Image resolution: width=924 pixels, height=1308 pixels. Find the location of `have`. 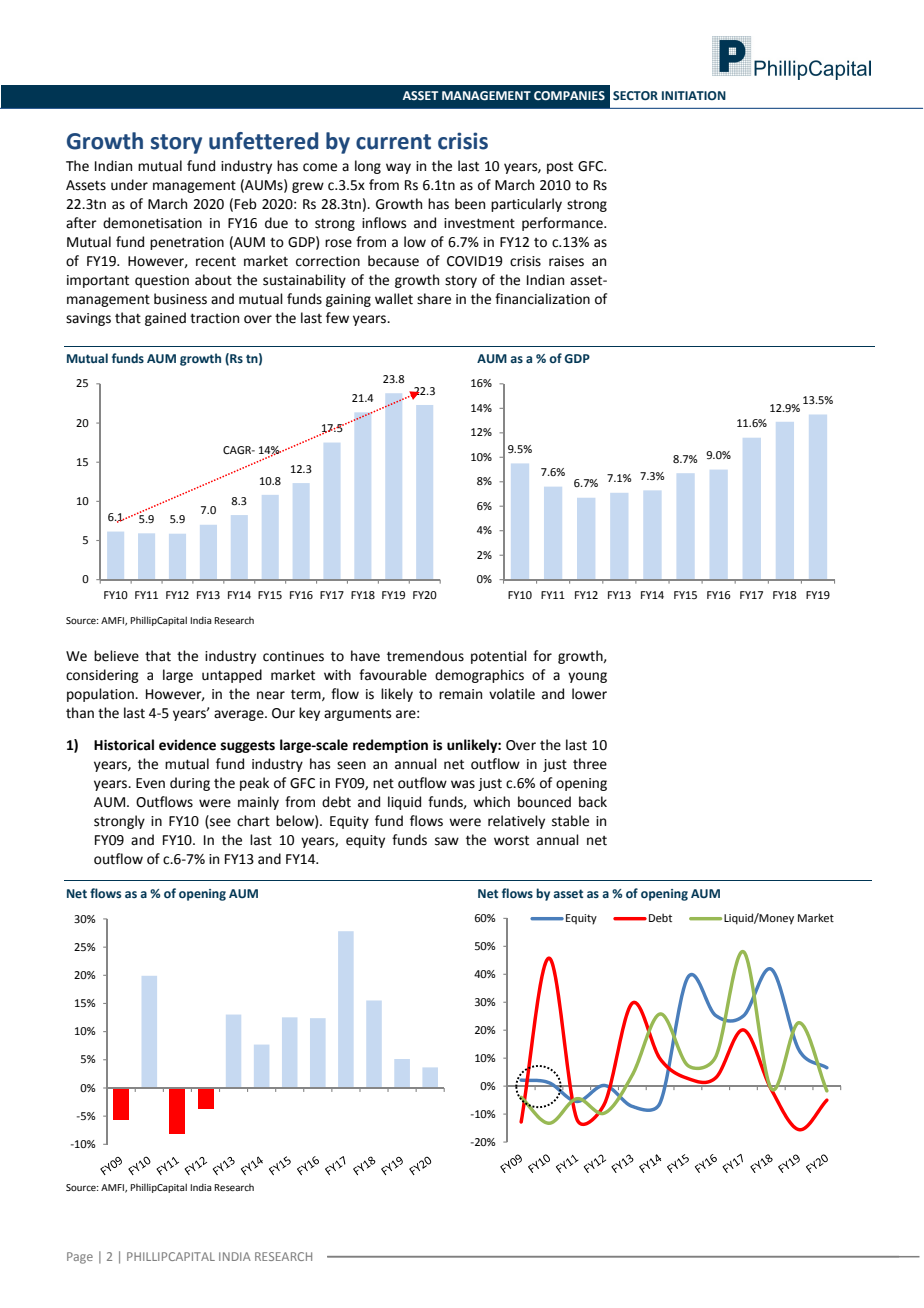

have is located at coordinates (365, 656).
